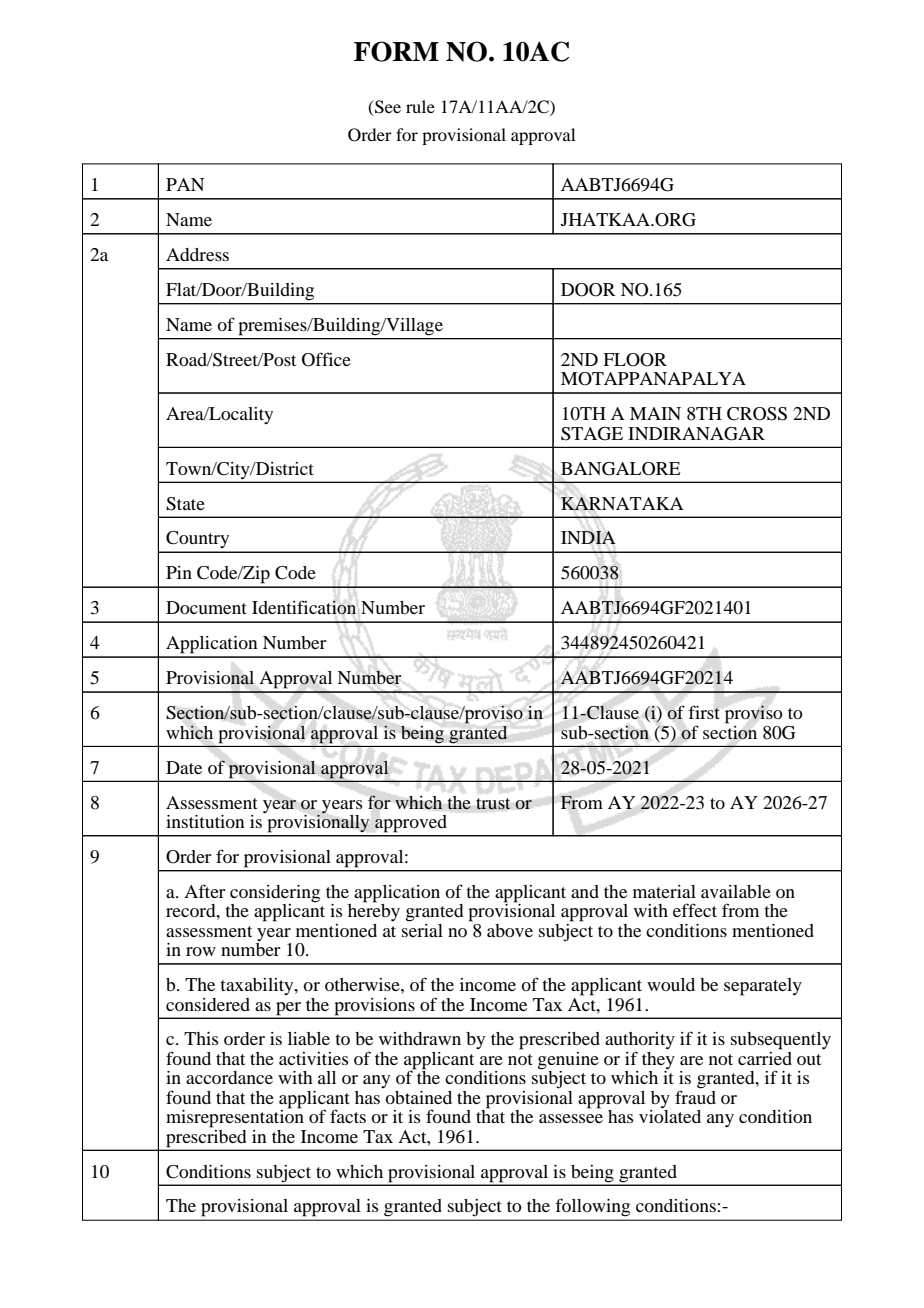 The image size is (924, 1308). What do you see at coordinates (493, 804) in the screenshot?
I see `trust` at bounding box center [493, 804].
